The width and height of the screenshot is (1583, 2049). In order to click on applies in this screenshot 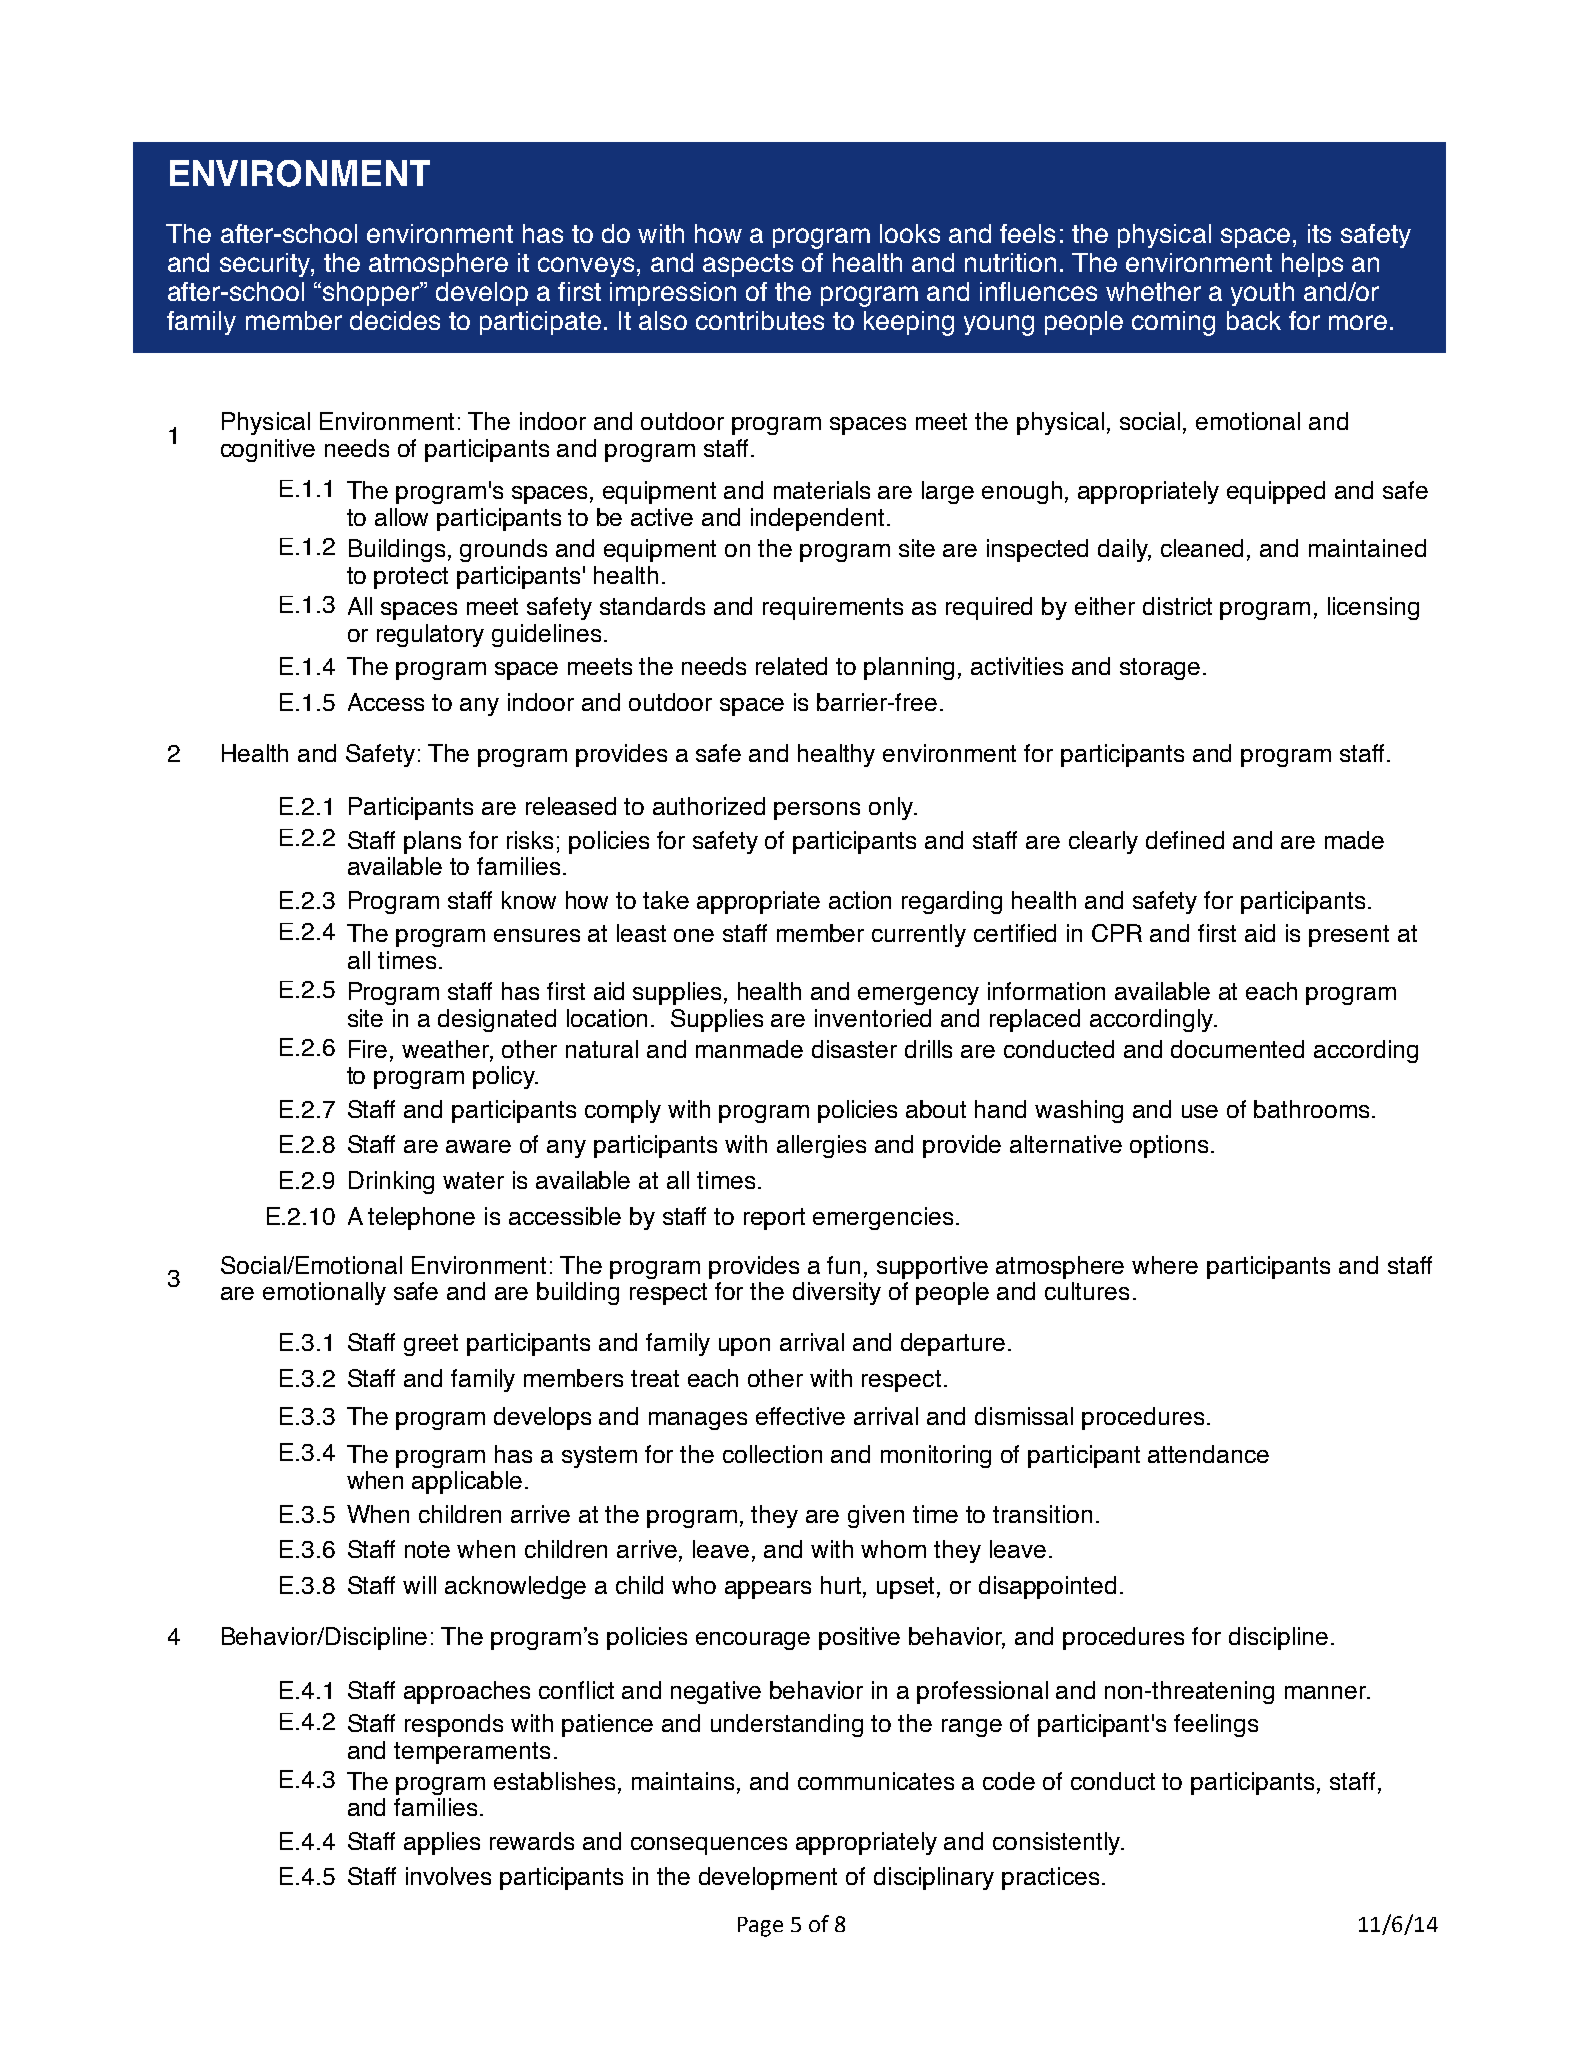, I will do `click(442, 1843)`.
